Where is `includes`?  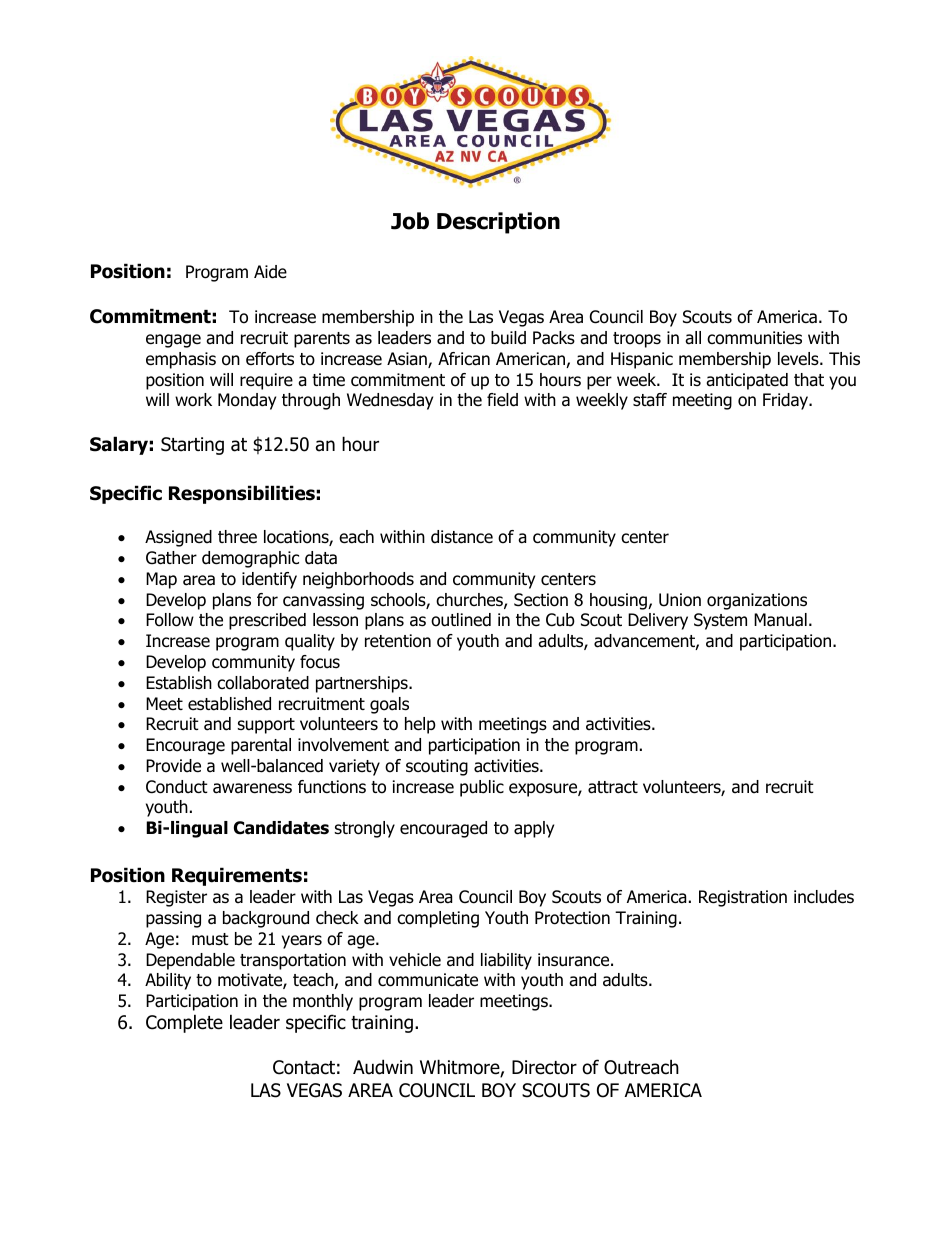 includes is located at coordinates (824, 897).
